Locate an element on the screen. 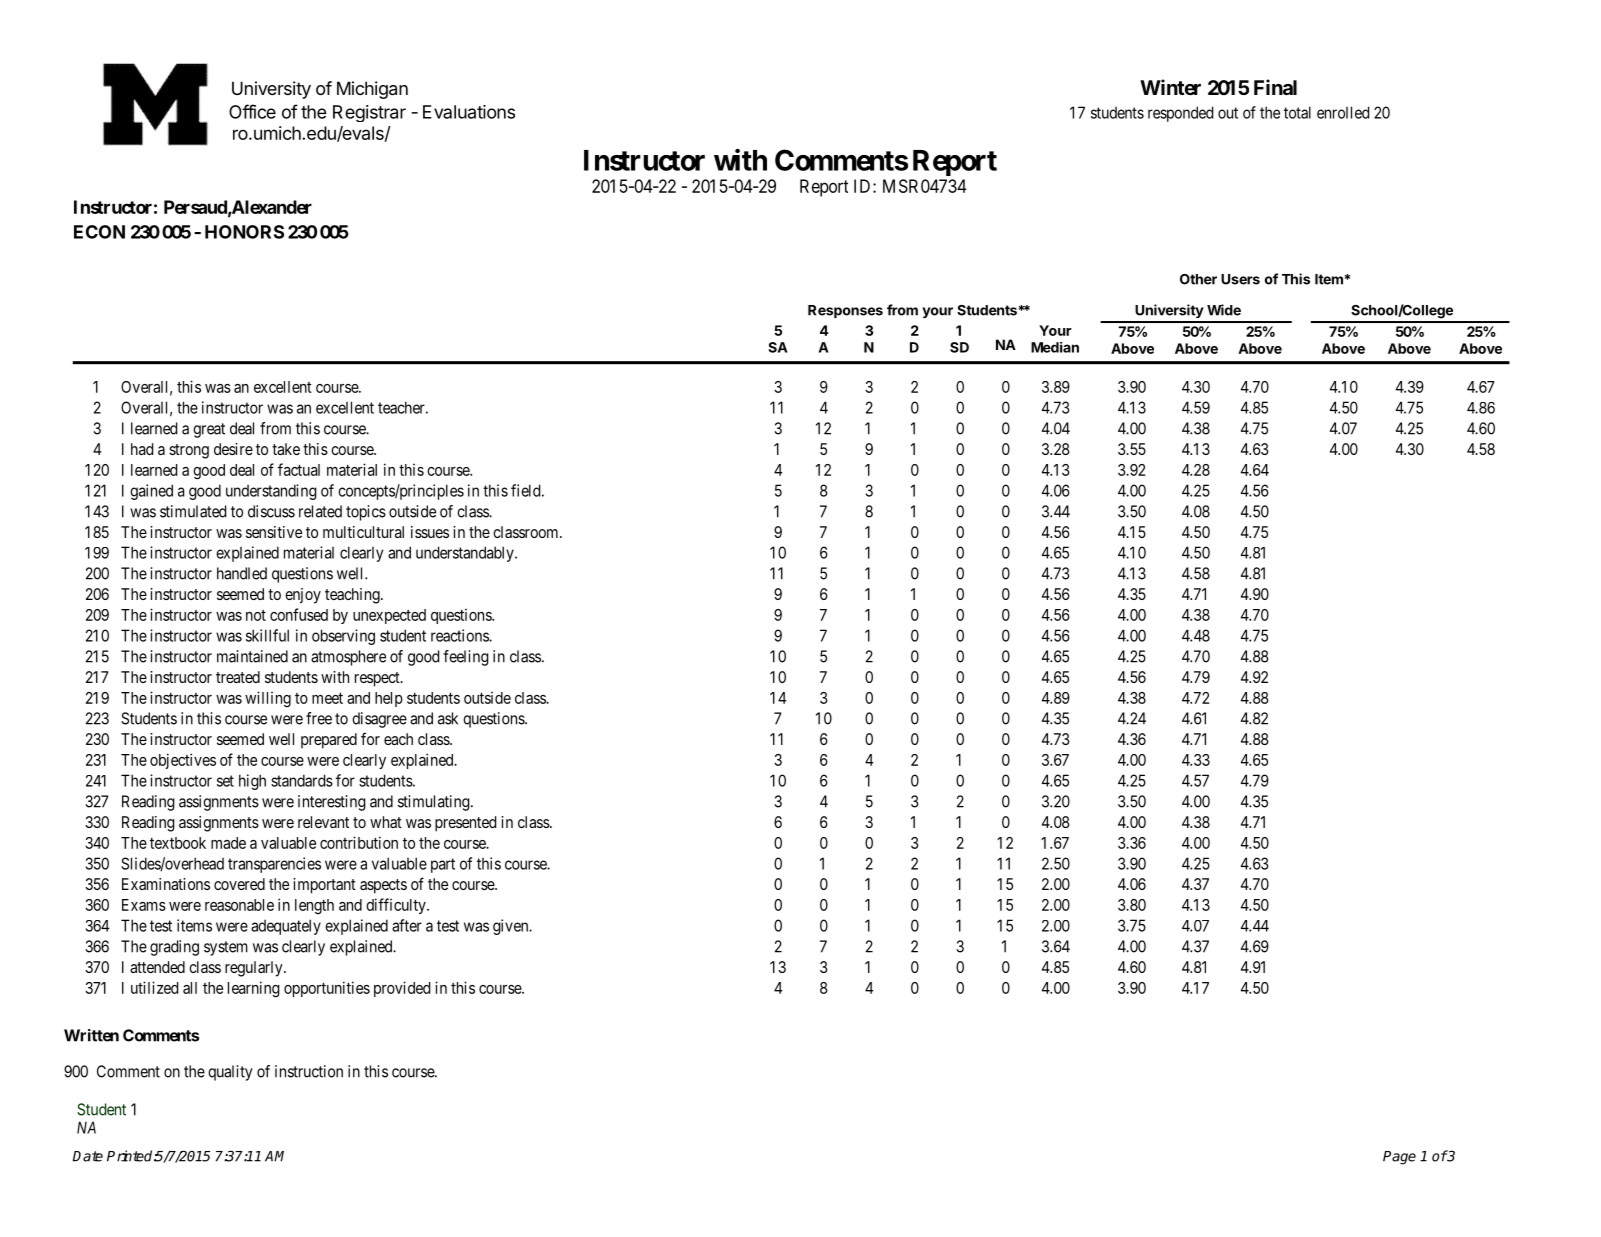 The height and width of the screenshot is (1237, 1601). reactions is located at coordinates (460, 635).
